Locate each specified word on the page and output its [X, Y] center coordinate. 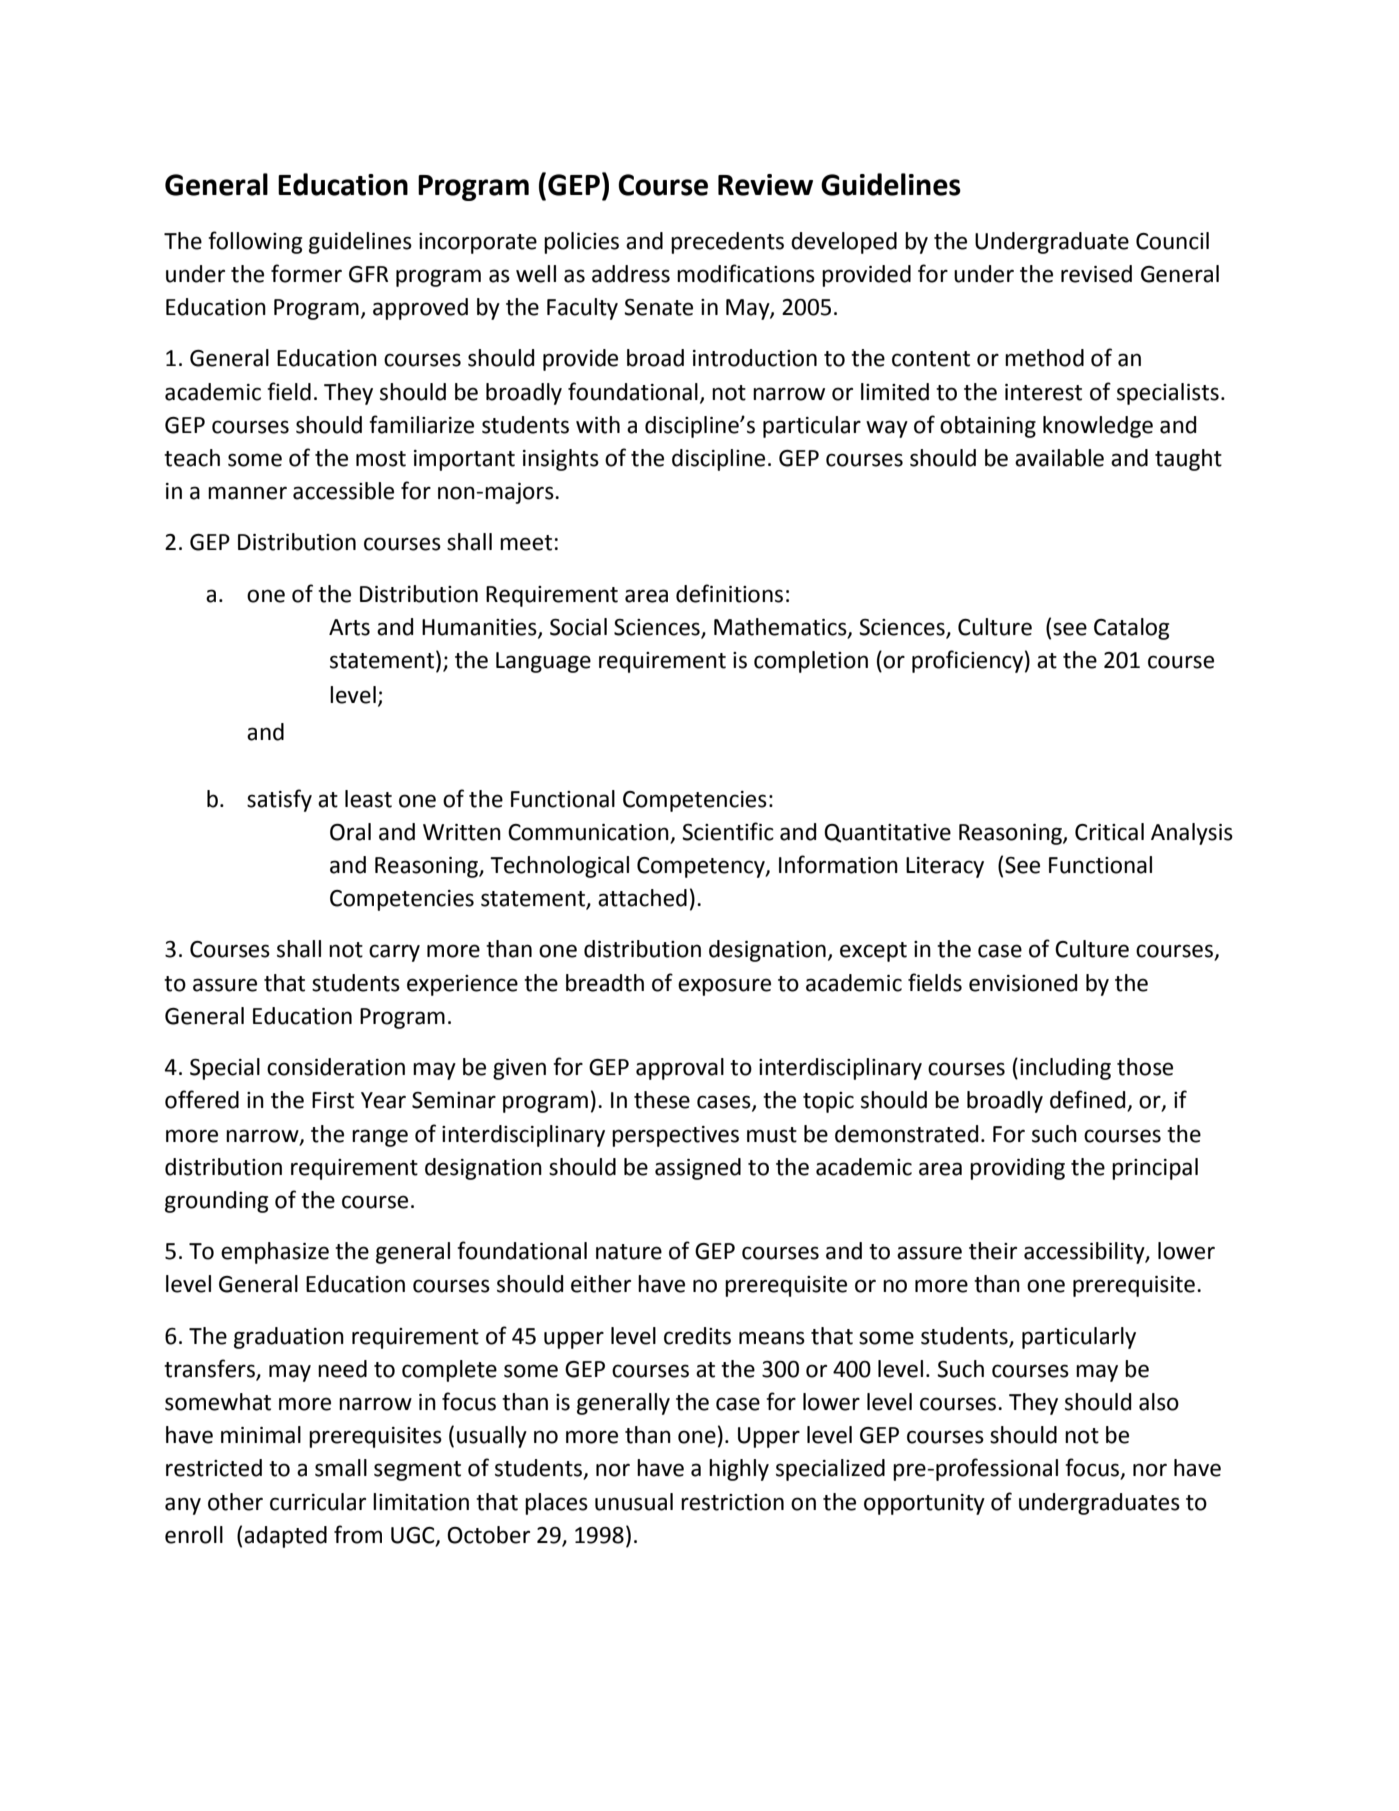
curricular [318, 1502]
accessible [343, 491]
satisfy [279, 800]
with [598, 425]
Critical [1109, 832]
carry [394, 953]
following [255, 242]
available [1059, 458]
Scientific [728, 831]
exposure [724, 987]
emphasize [275, 1253]
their [993, 1251]
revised [1096, 274]
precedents [727, 243]
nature [629, 1252]
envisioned [1023, 983]
